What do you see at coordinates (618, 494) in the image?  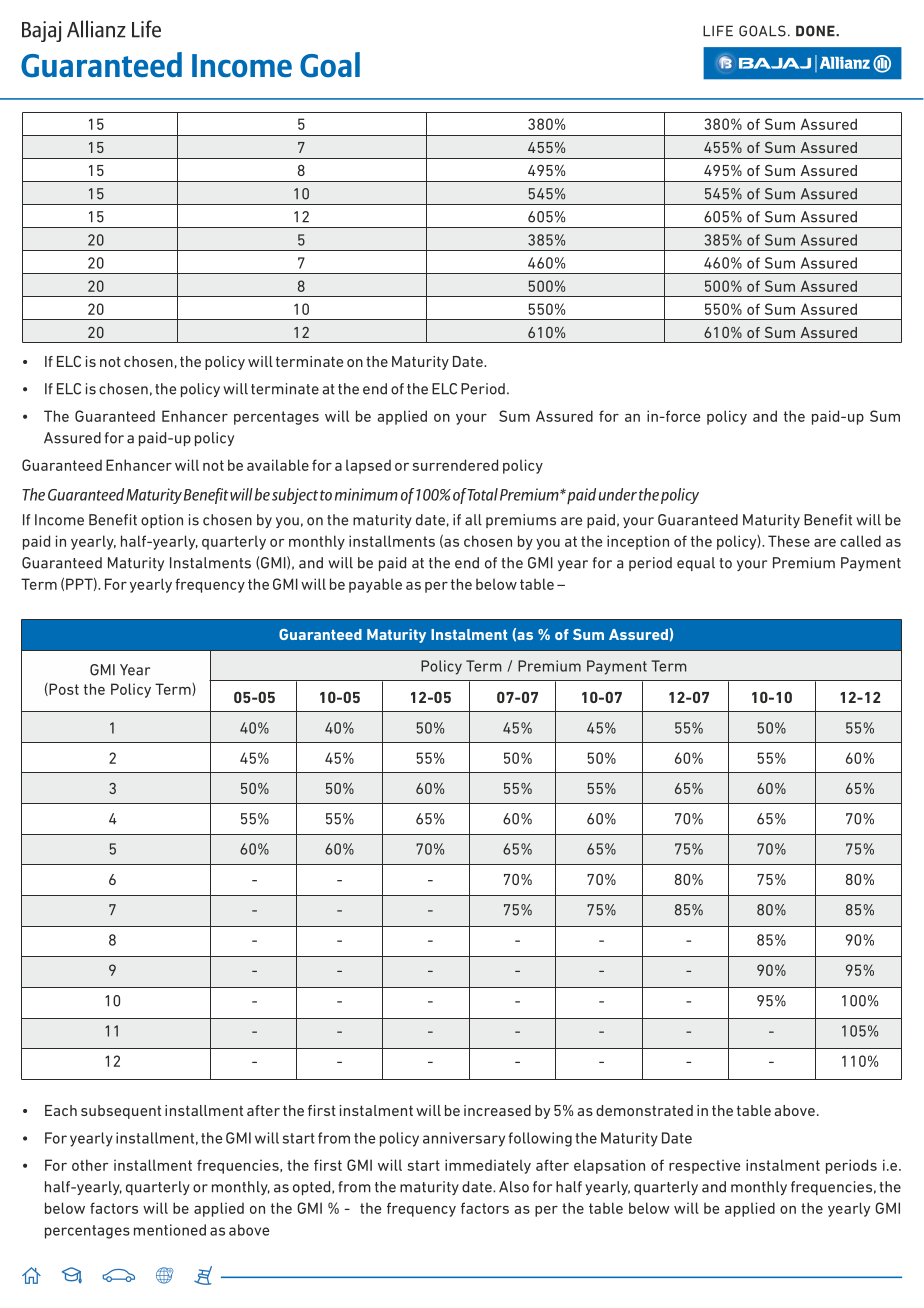 I see `under` at bounding box center [618, 494].
